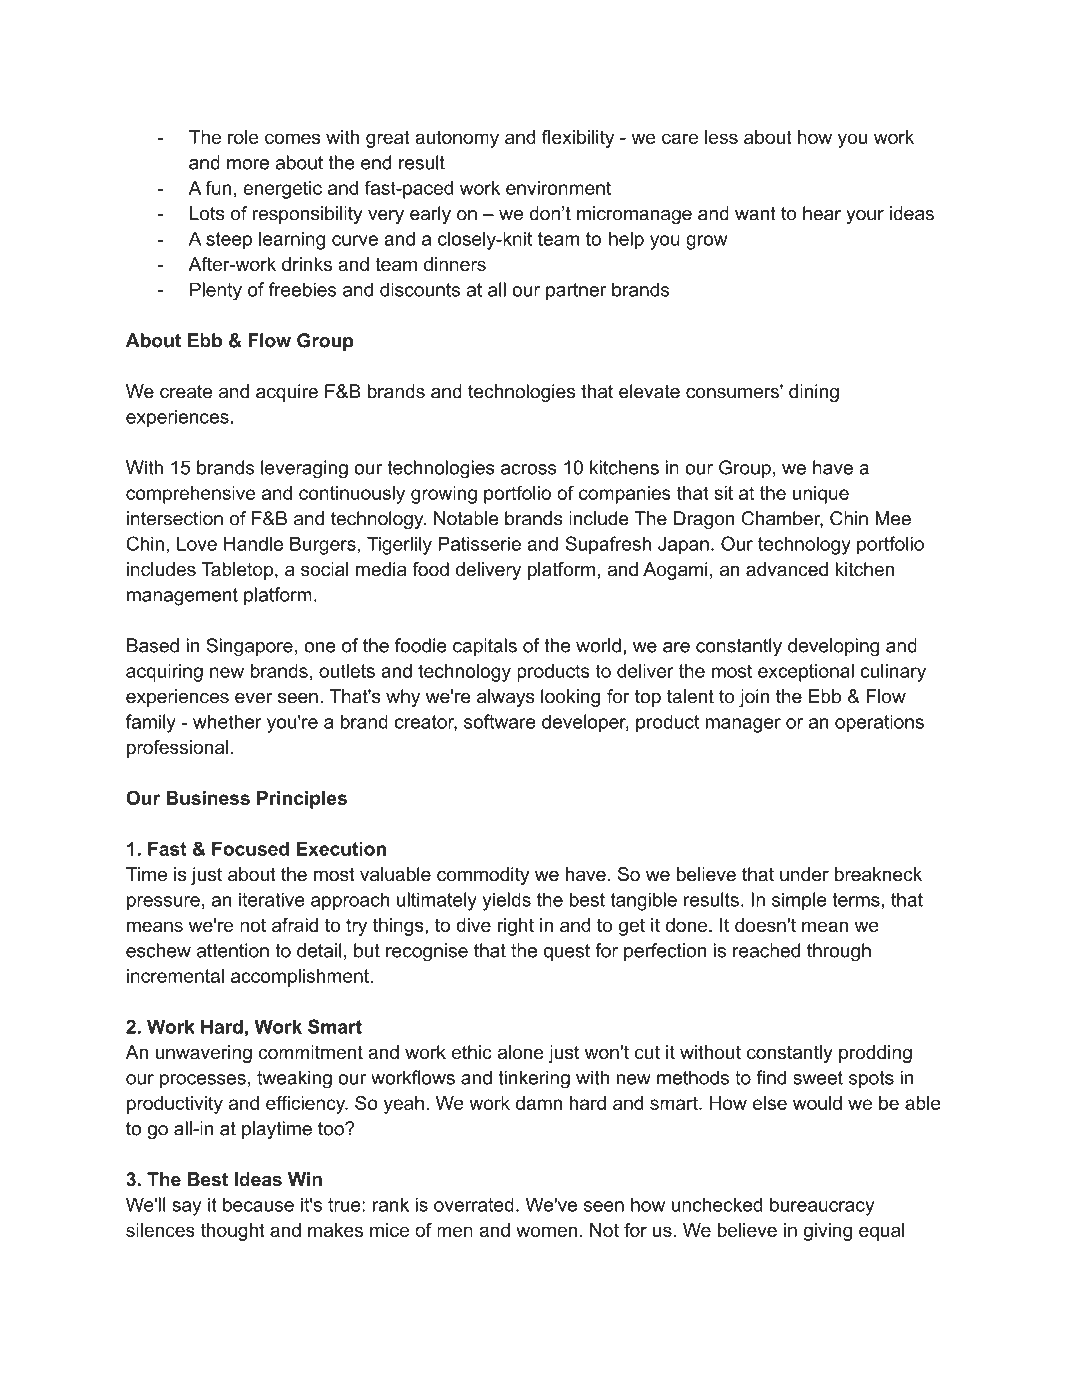  I want to click on more, so click(248, 164).
